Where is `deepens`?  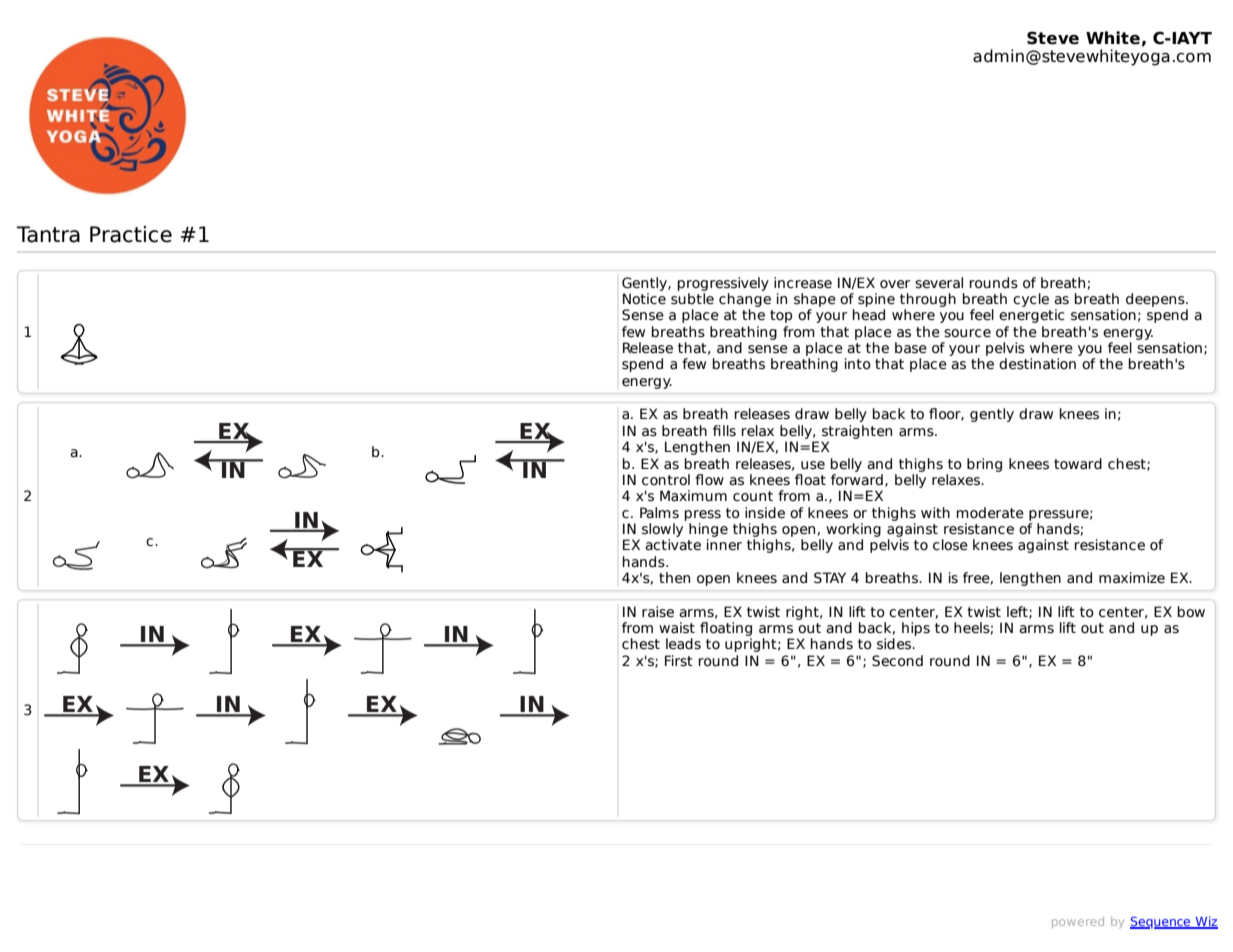
deepens is located at coordinates (1156, 300).
